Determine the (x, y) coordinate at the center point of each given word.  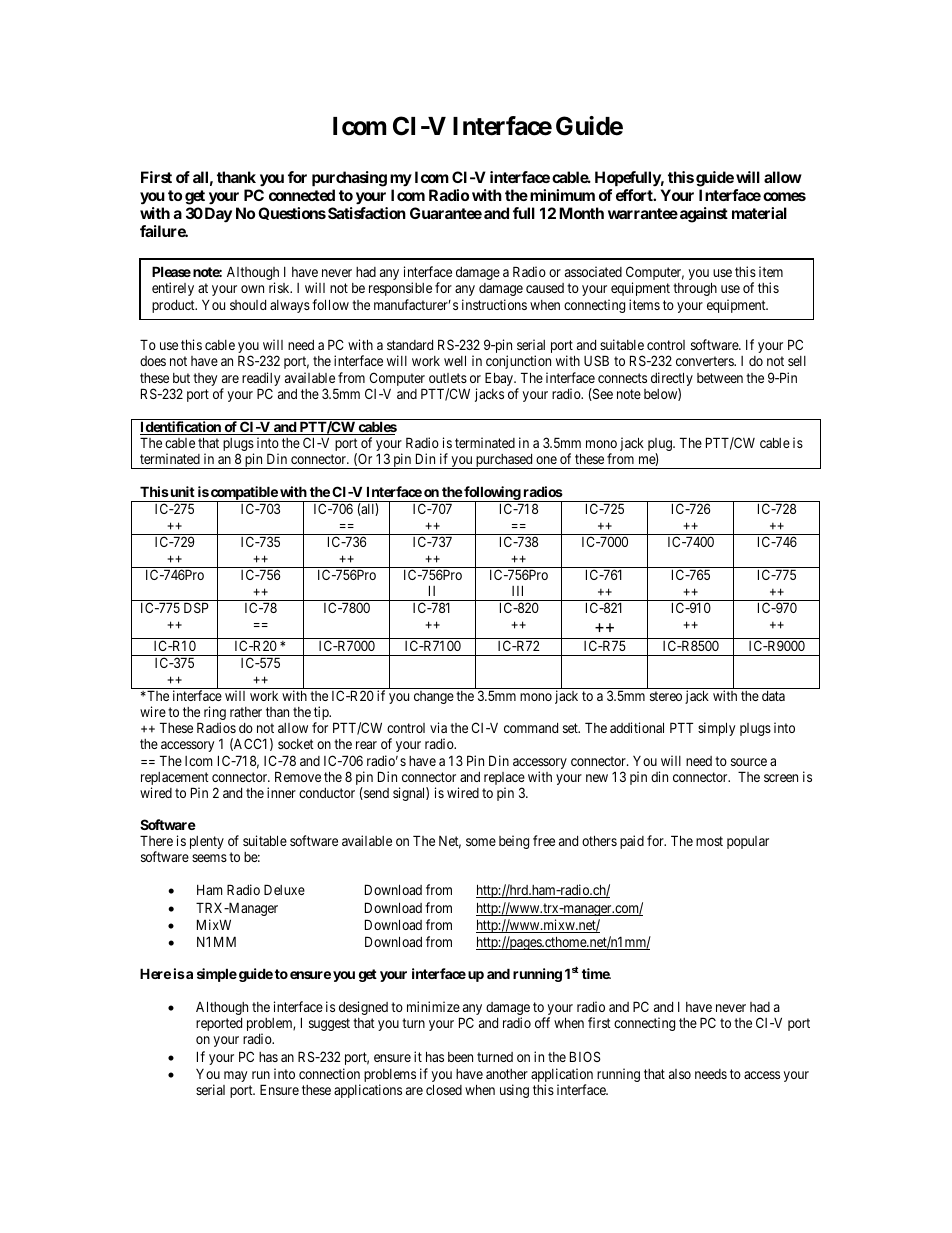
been (460, 1057)
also (680, 1074)
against (704, 215)
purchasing (349, 179)
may (235, 1076)
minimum (562, 195)
